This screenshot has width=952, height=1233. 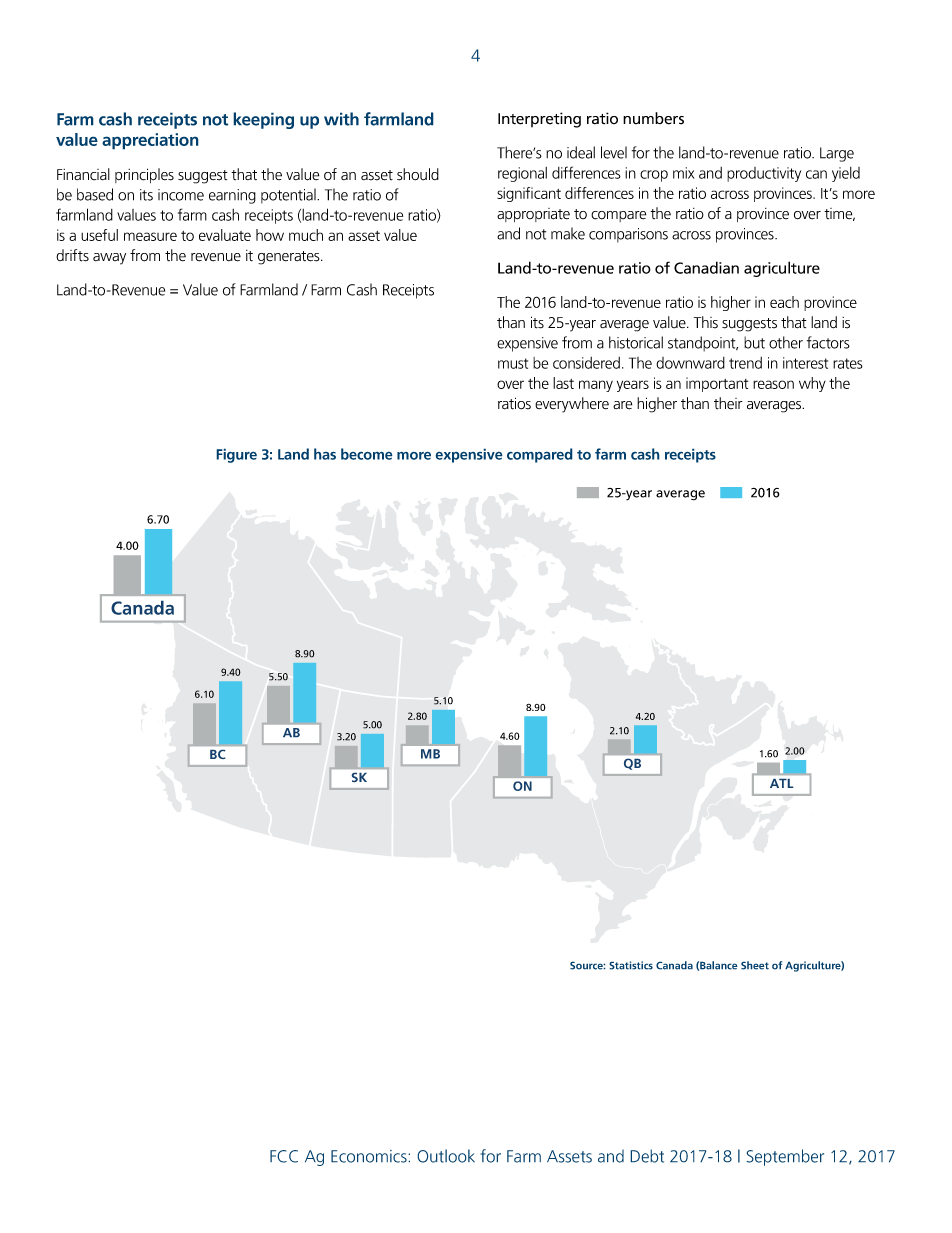 What do you see at coordinates (370, 1156) in the screenshot?
I see `Economics` at bounding box center [370, 1156].
